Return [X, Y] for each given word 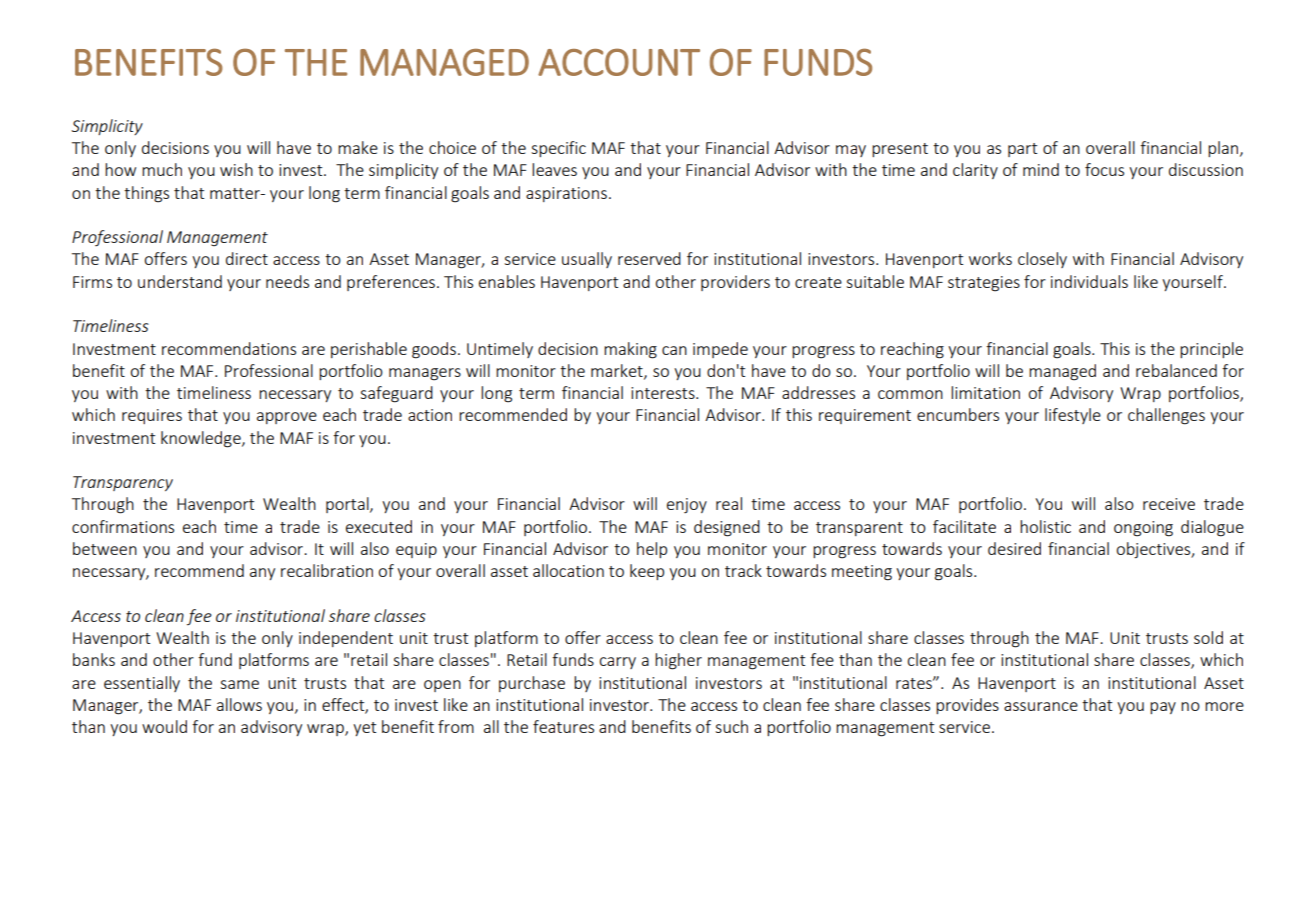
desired [1014, 548]
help [652, 550]
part [1022, 150]
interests [664, 393]
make [358, 147]
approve [287, 418]
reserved [649, 258]
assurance [1041, 706]
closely [1042, 260]
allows [239, 704]
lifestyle [1073, 416]
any [262, 574]
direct [247, 258]
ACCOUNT [619, 62]
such [731, 726]
